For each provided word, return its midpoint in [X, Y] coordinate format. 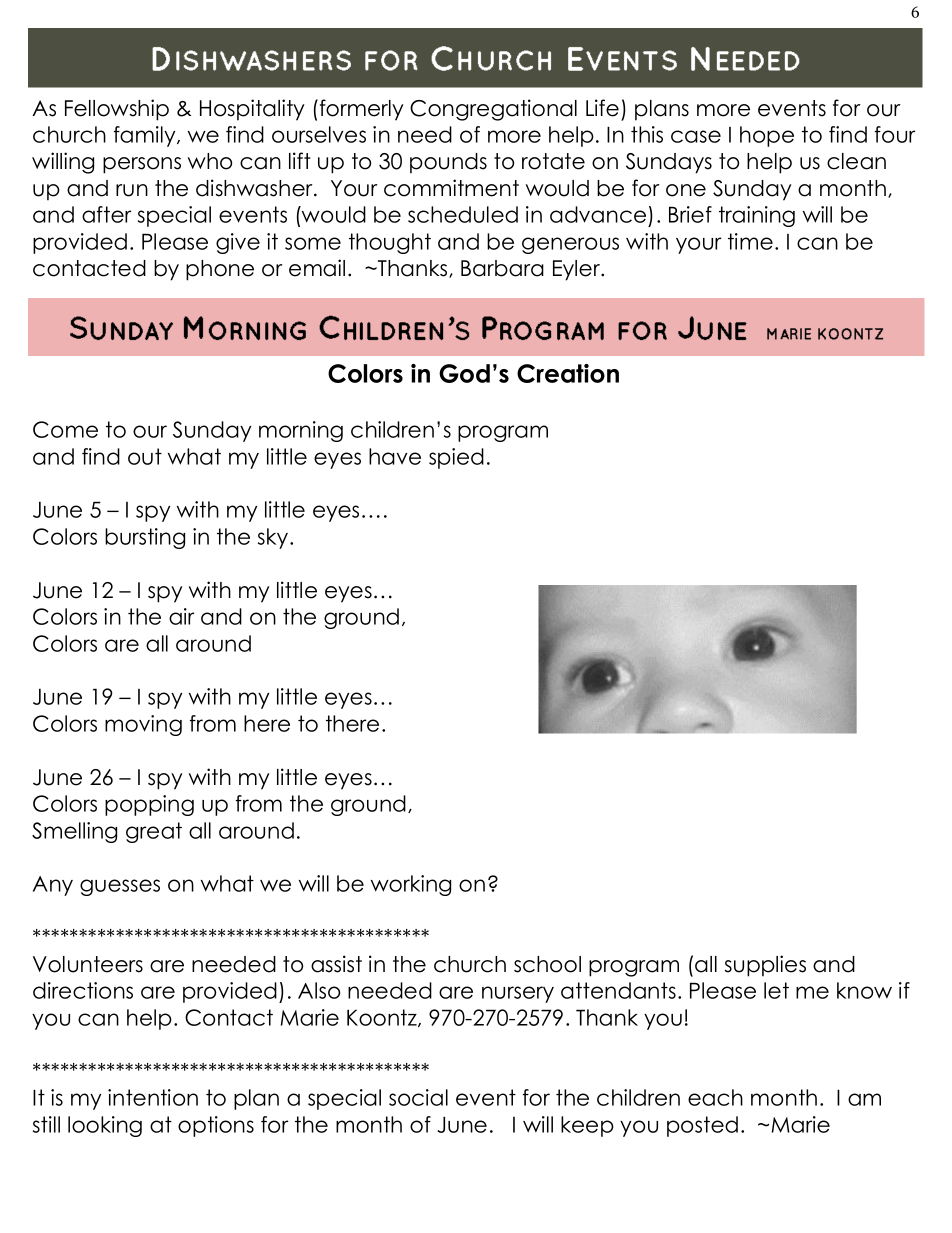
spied [456, 458]
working [411, 885]
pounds [448, 163]
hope [767, 136]
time [750, 241]
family [146, 136]
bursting [145, 538]
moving [143, 725]
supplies [765, 966]
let [776, 990]
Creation [568, 373]
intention [153, 1097]
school [547, 964]
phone [220, 270]
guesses [120, 887]
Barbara [502, 268]
